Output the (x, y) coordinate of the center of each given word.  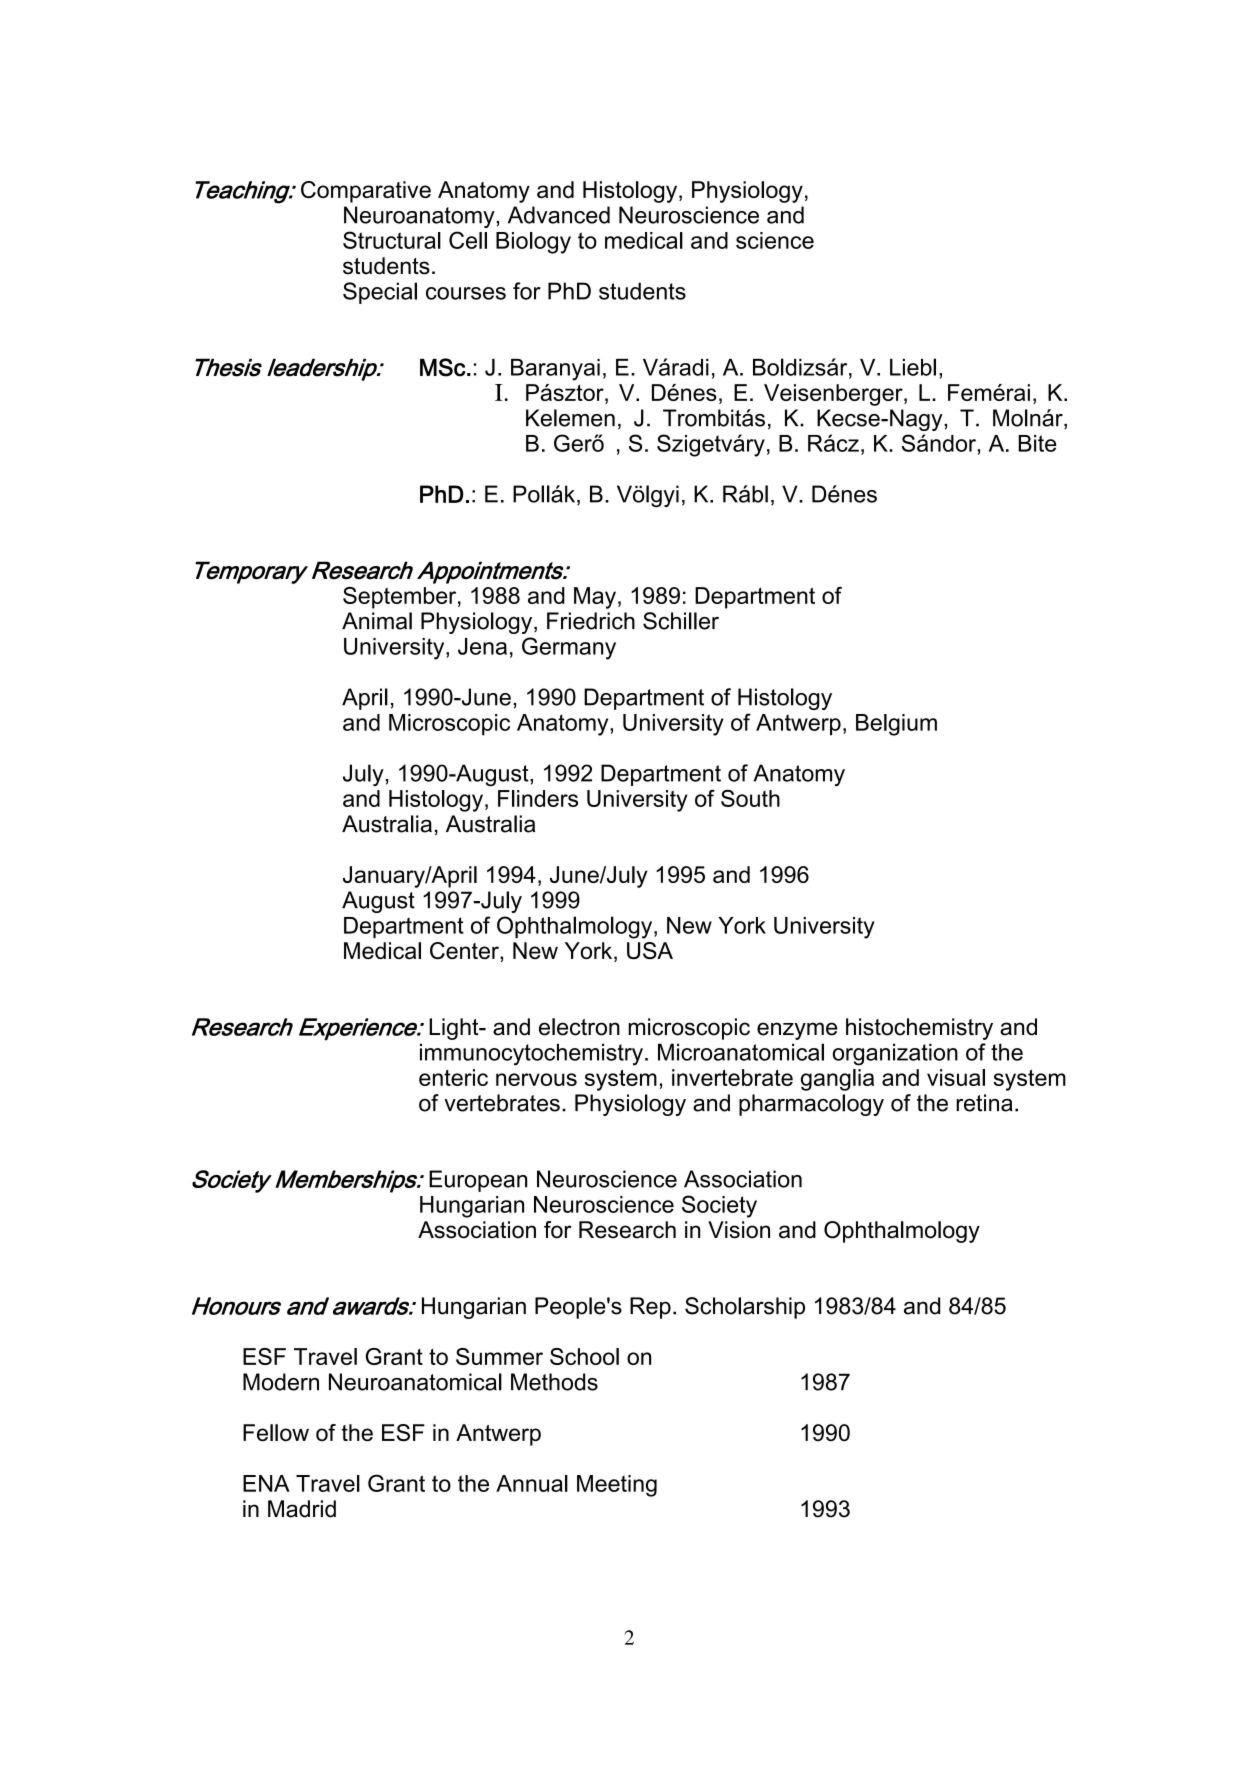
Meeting (617, 1486)
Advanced (559, 215)
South (750, 798)
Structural (392, 240)
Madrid (302, 1509)
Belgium (896, 725)
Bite (1037, 443)
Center (465, 951)
